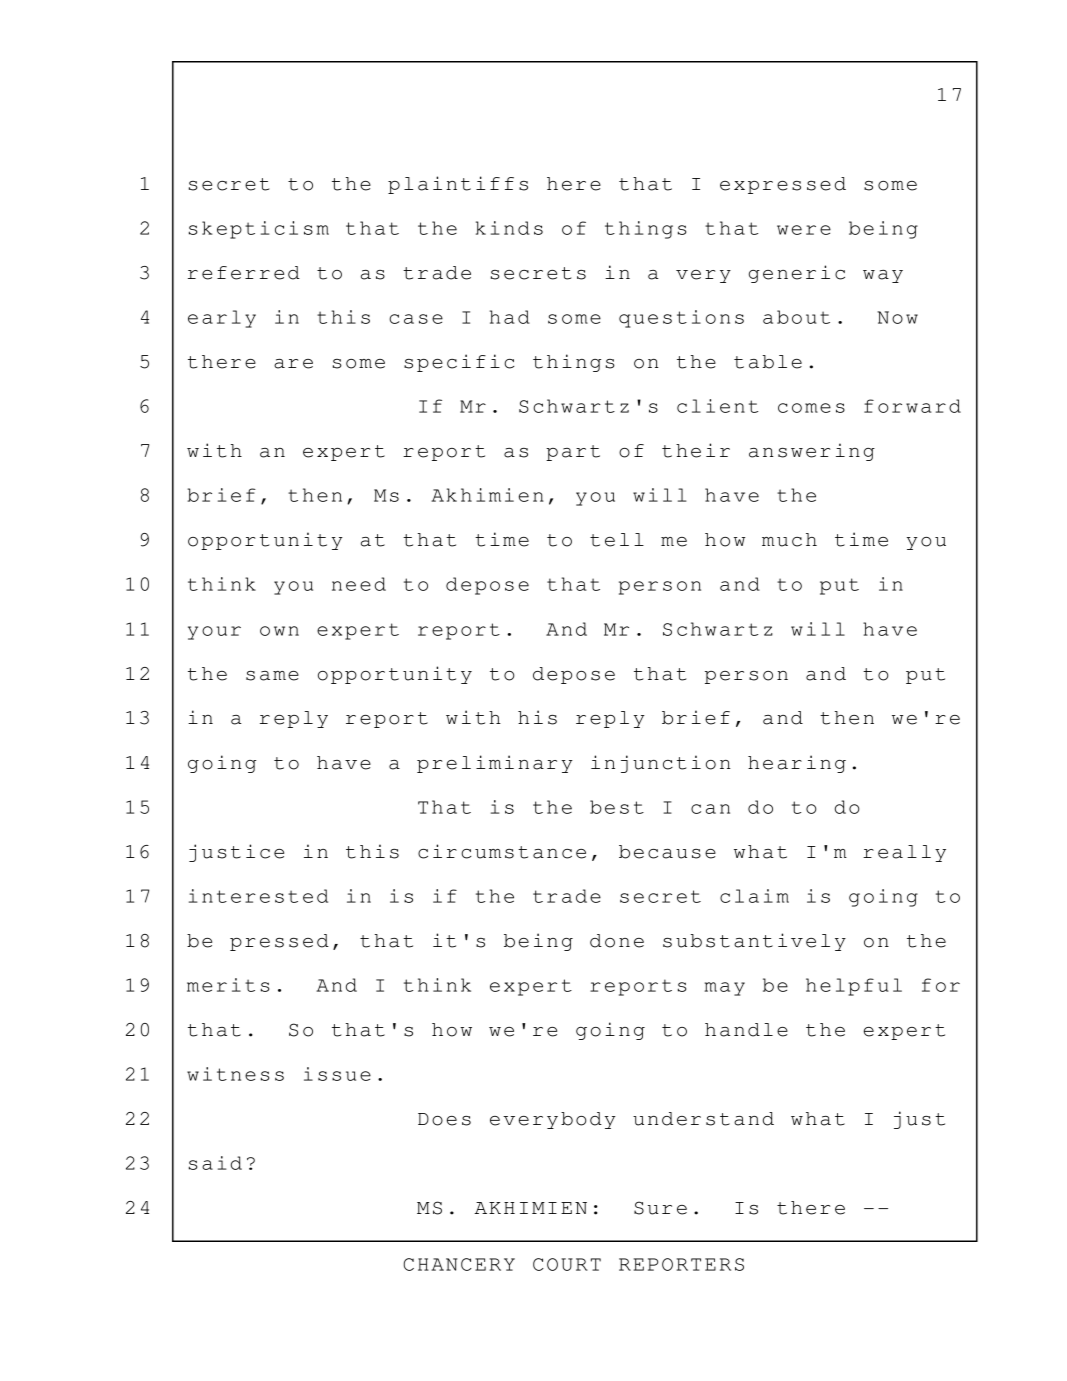  What do you see at coordinates (215, 1163) in the image?
I see `said` at bounding box center [215, 1163].
